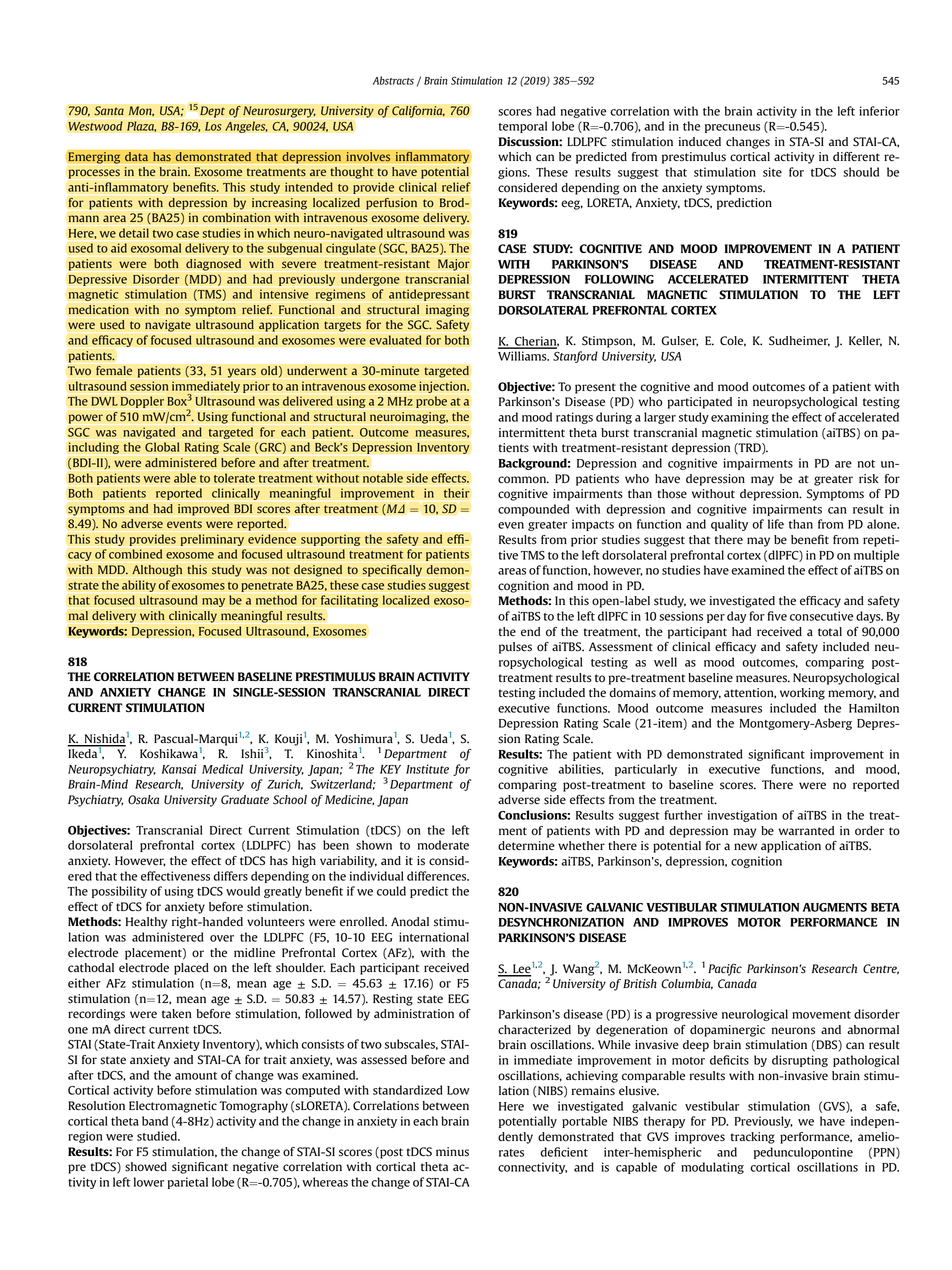  Describe the element at coordinates (522, 127) in the document. I see `temporal` at that location.
